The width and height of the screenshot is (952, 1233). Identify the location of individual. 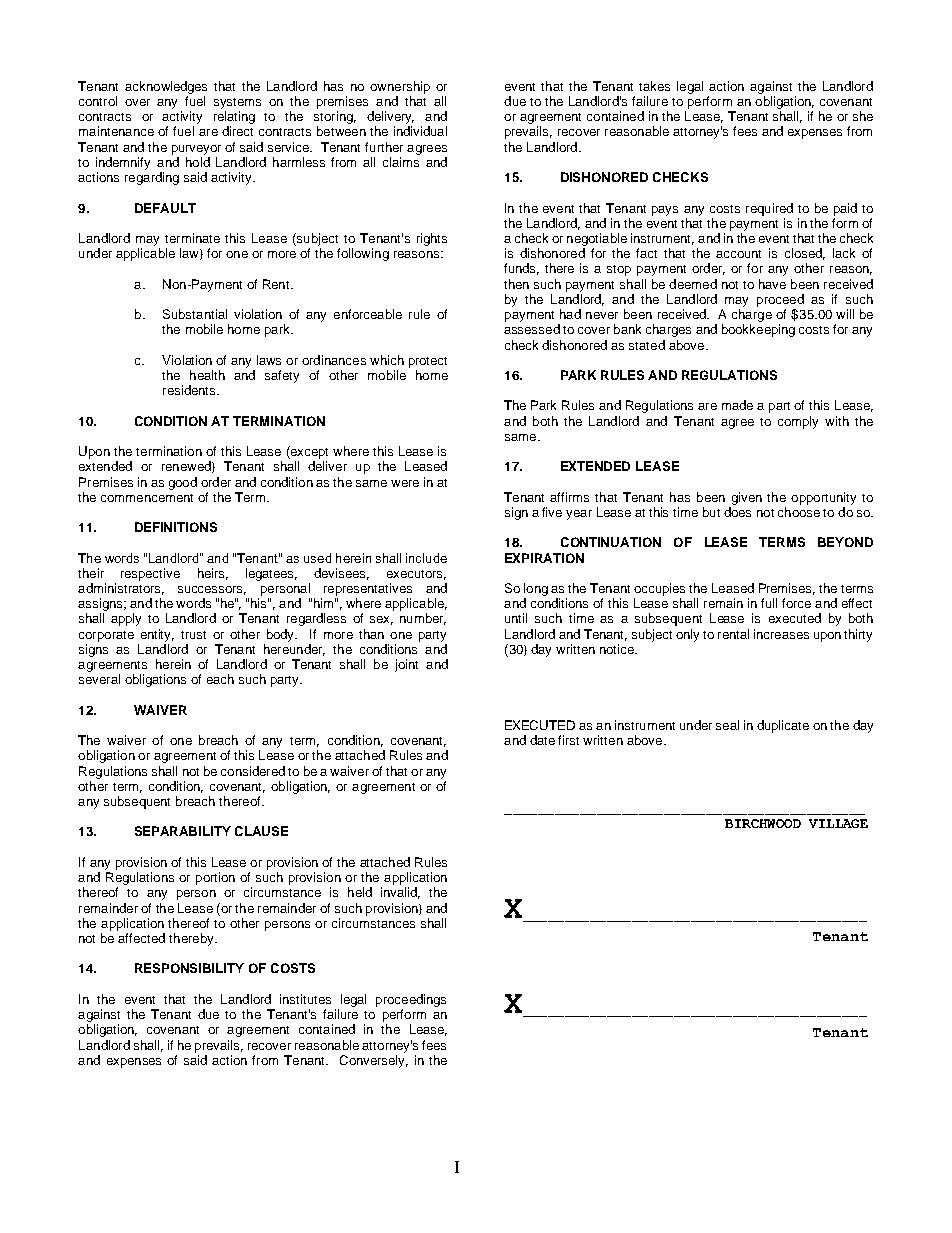
(420, 131).
